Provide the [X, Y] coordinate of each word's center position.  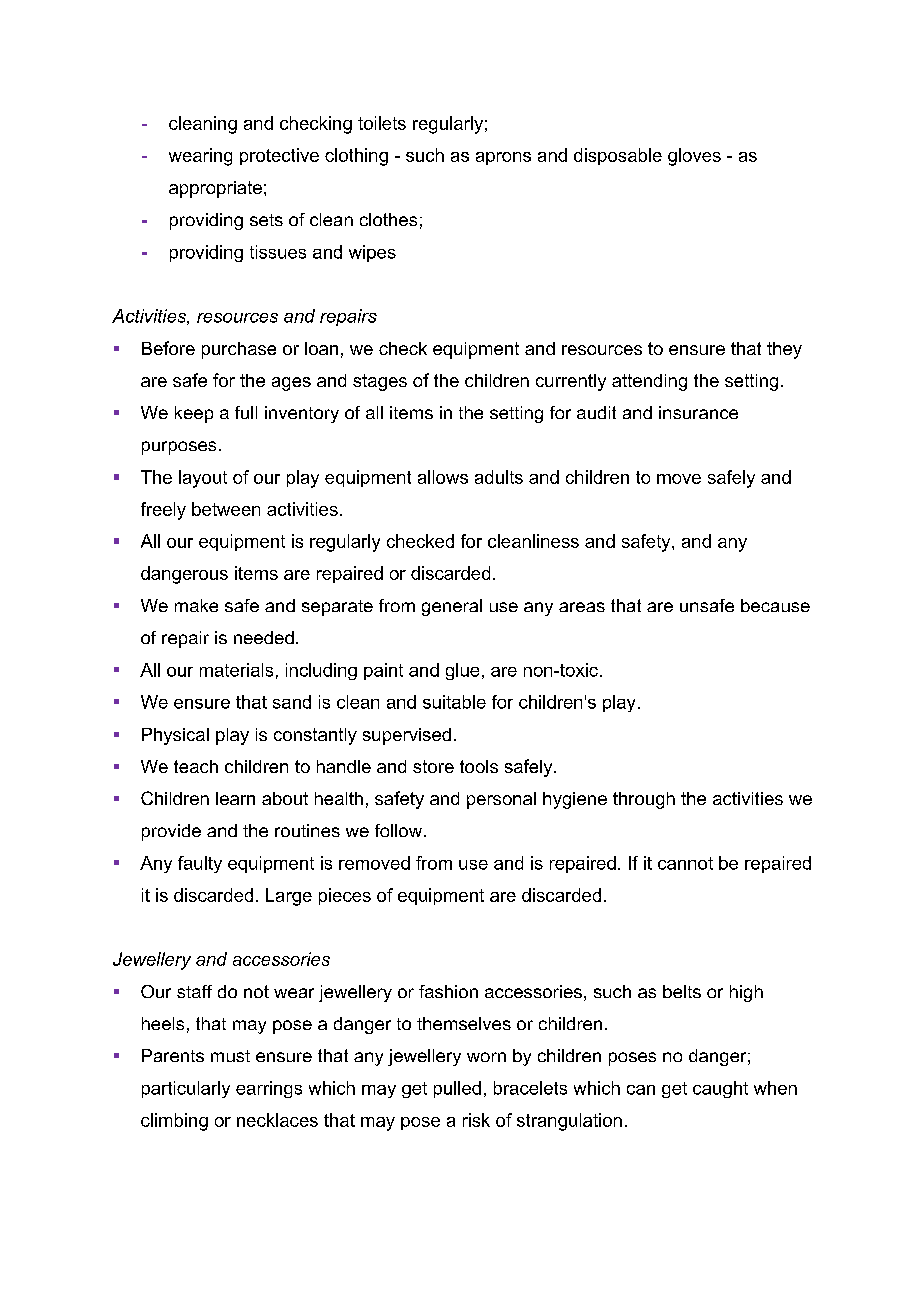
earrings [269, 1089]
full [246, 412]
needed [264, 637]
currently [571, 382]
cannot [685, 863]
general [452, 607]
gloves [694, 157]
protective [279, 156]
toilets [382, 123]
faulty [200, 864]
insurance [698, 412]
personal [501, 800]
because [775, 605]
